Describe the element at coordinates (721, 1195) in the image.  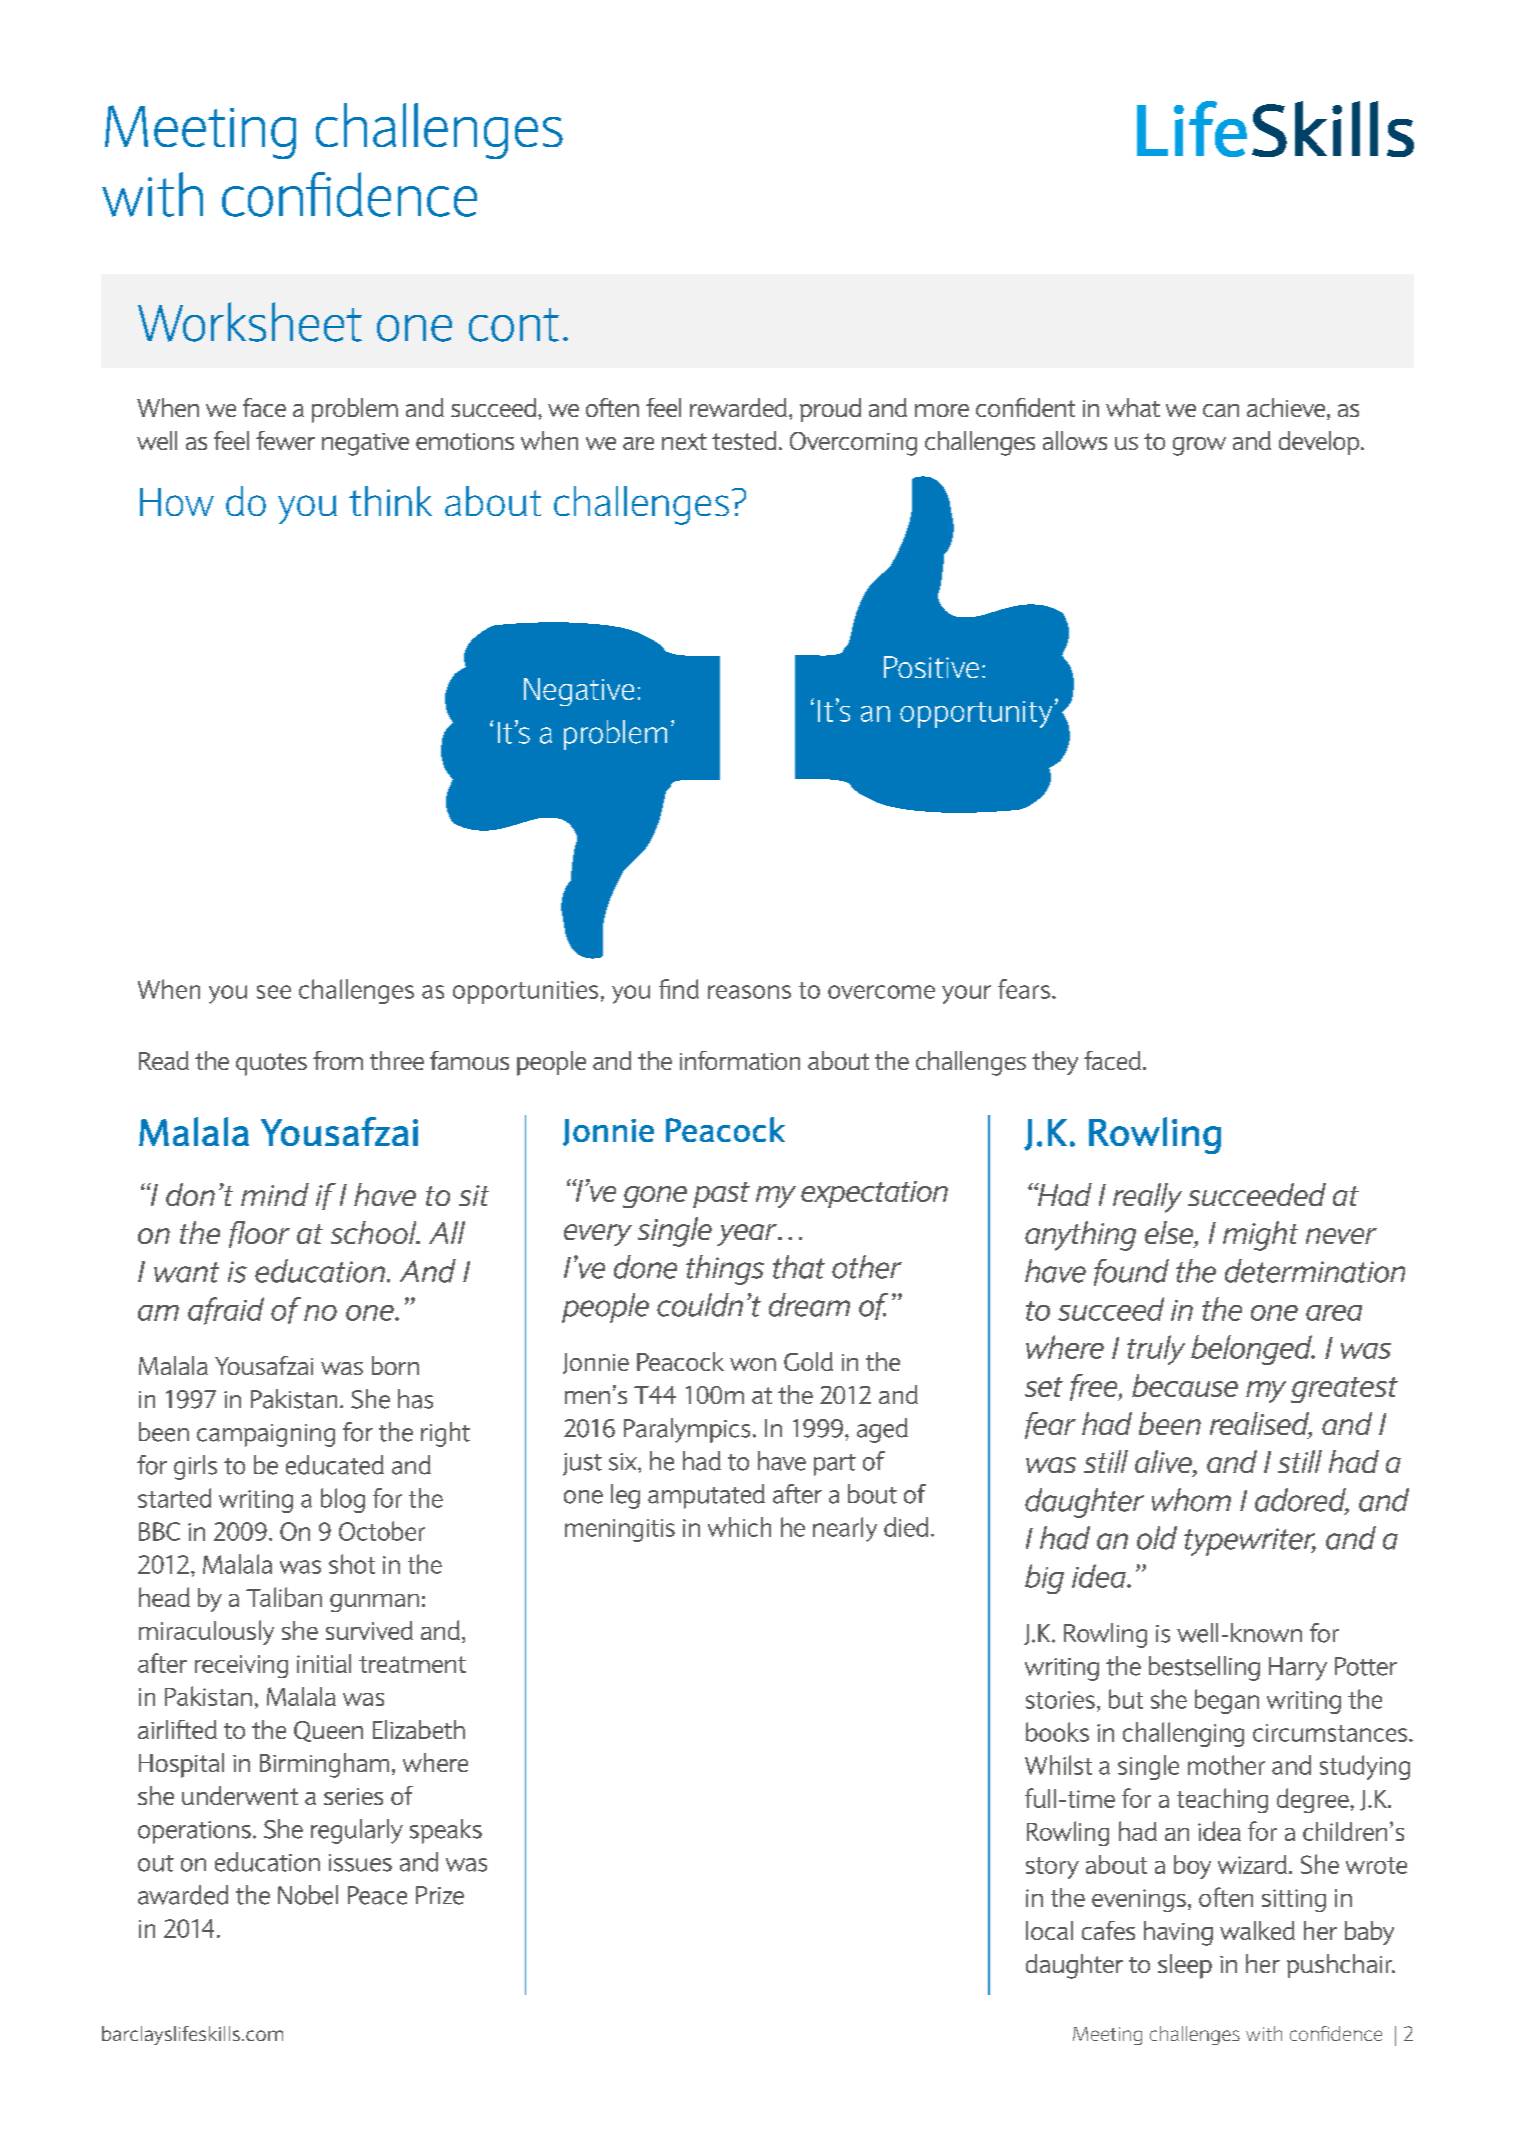
I see `past` at that location.
